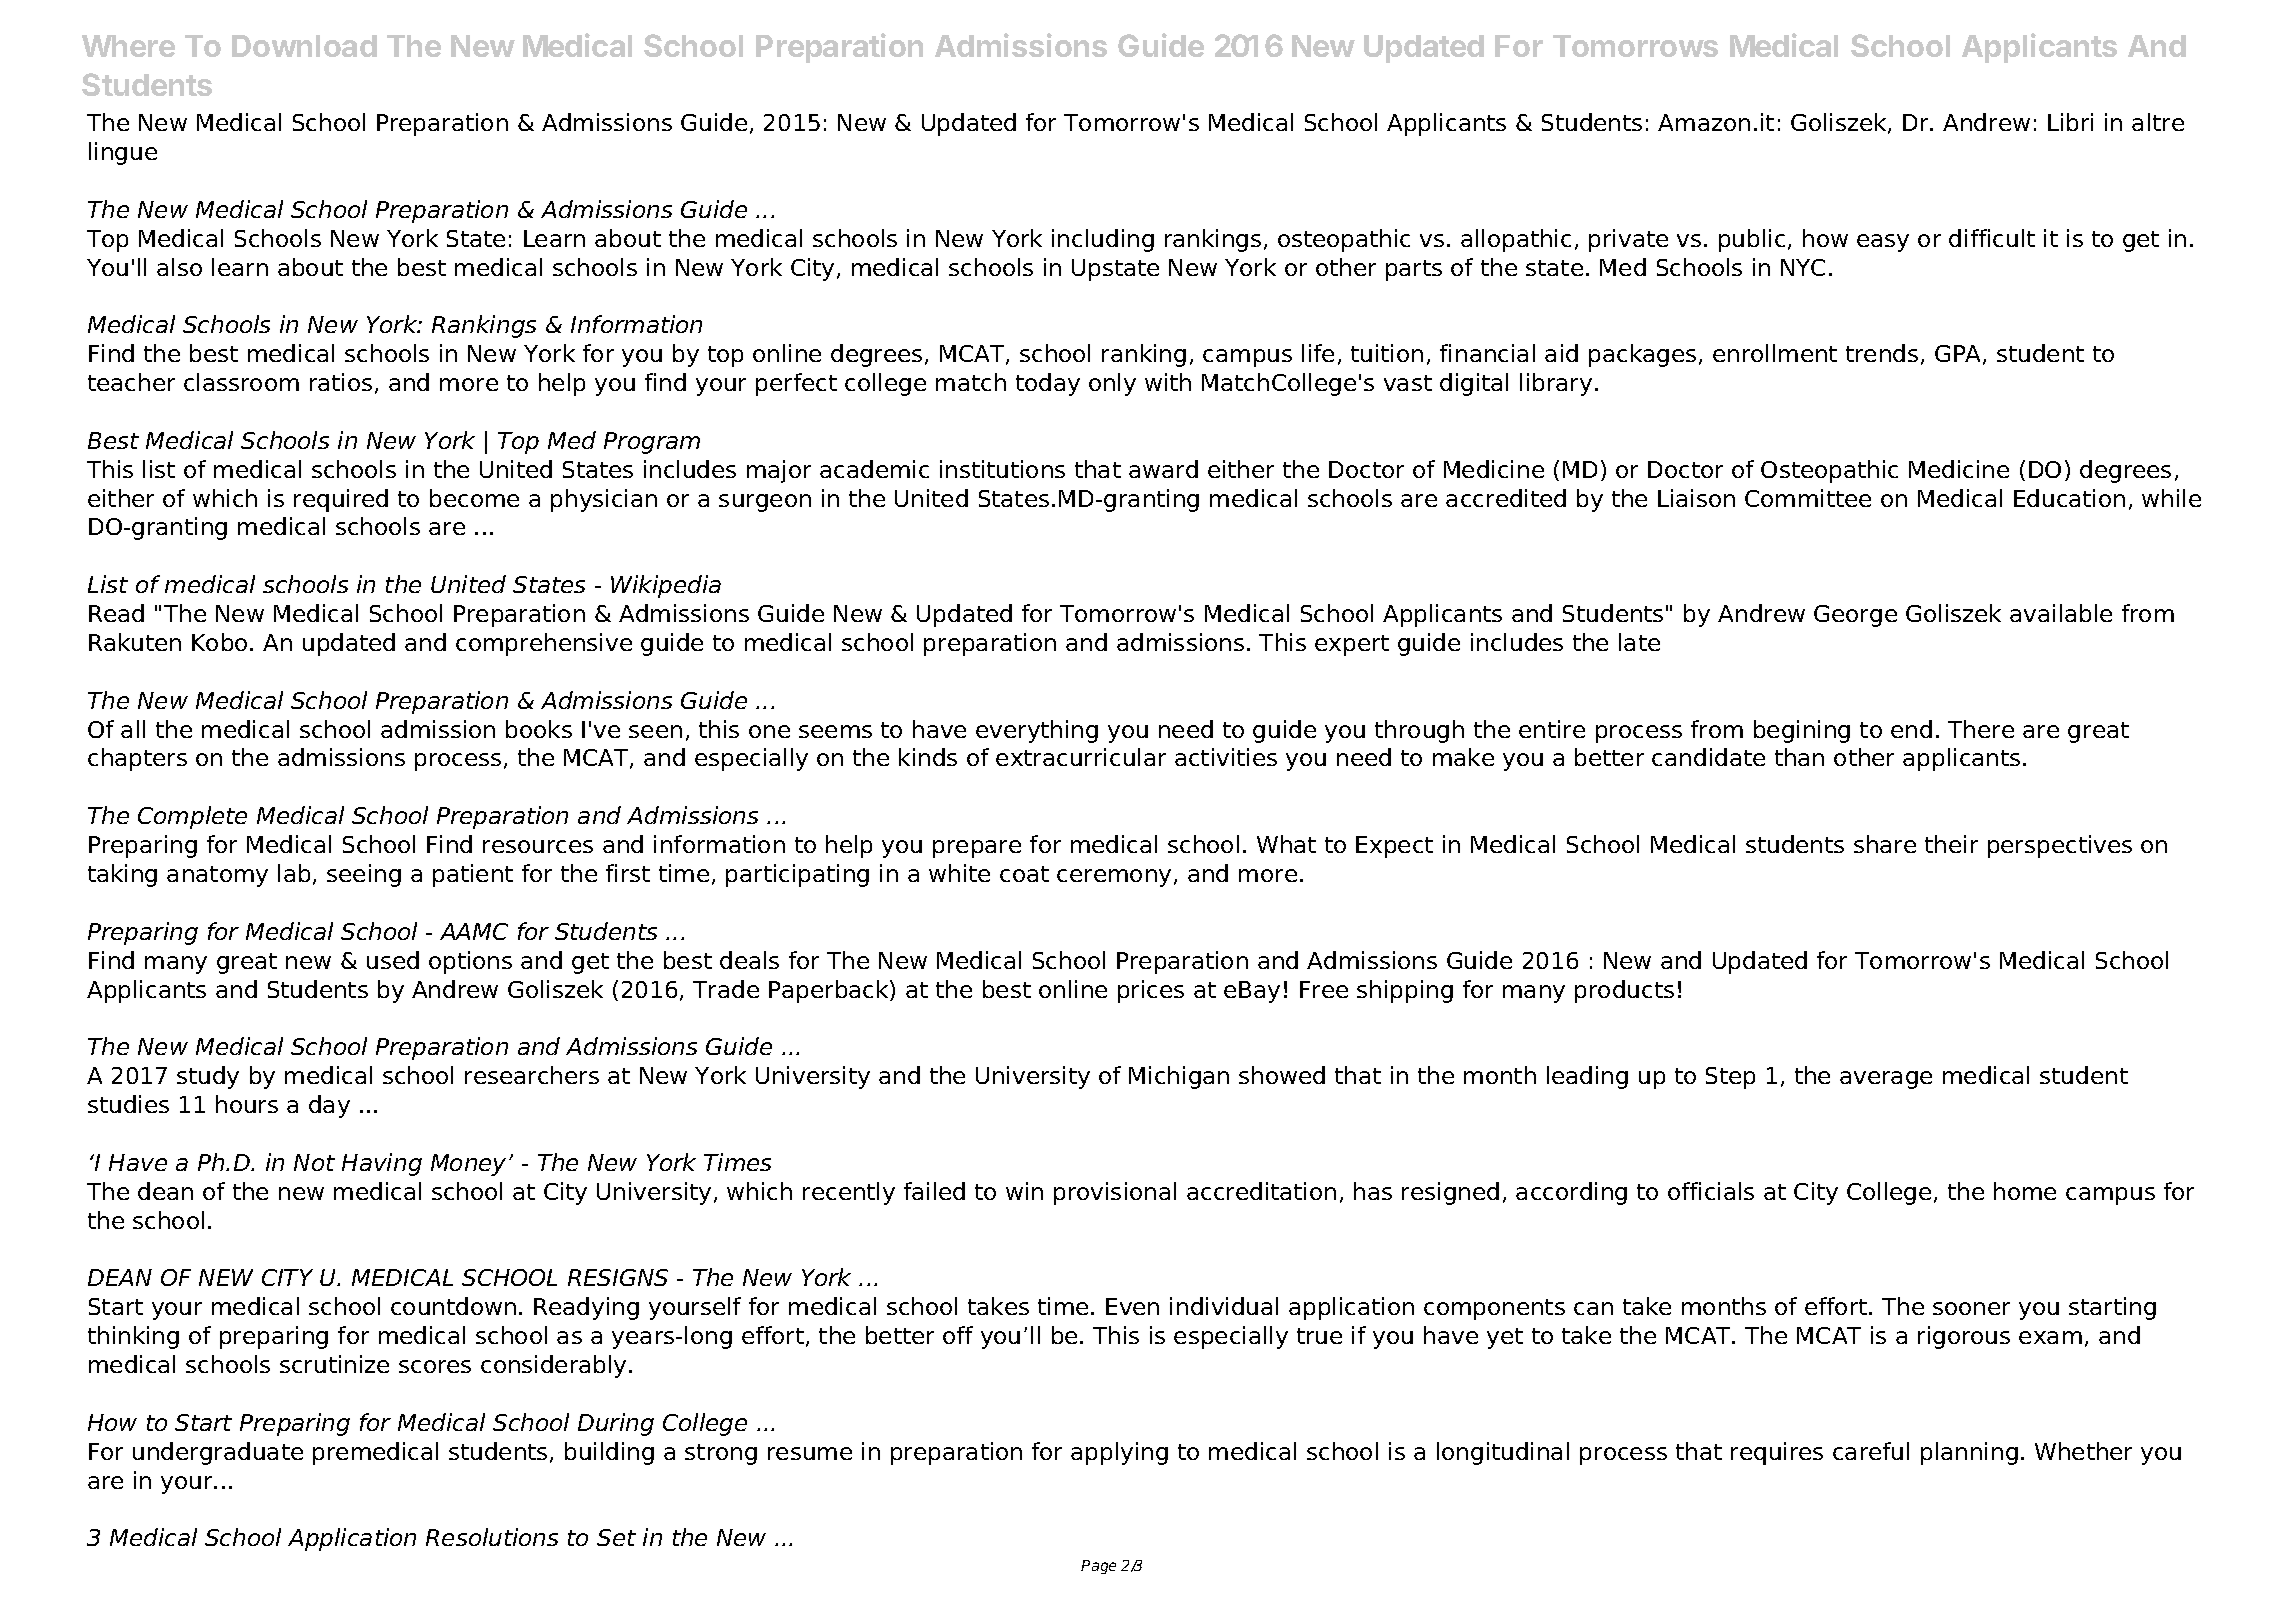 This screenshot has width=2292, height=1621. I want to click on required, so click(341, 500).
